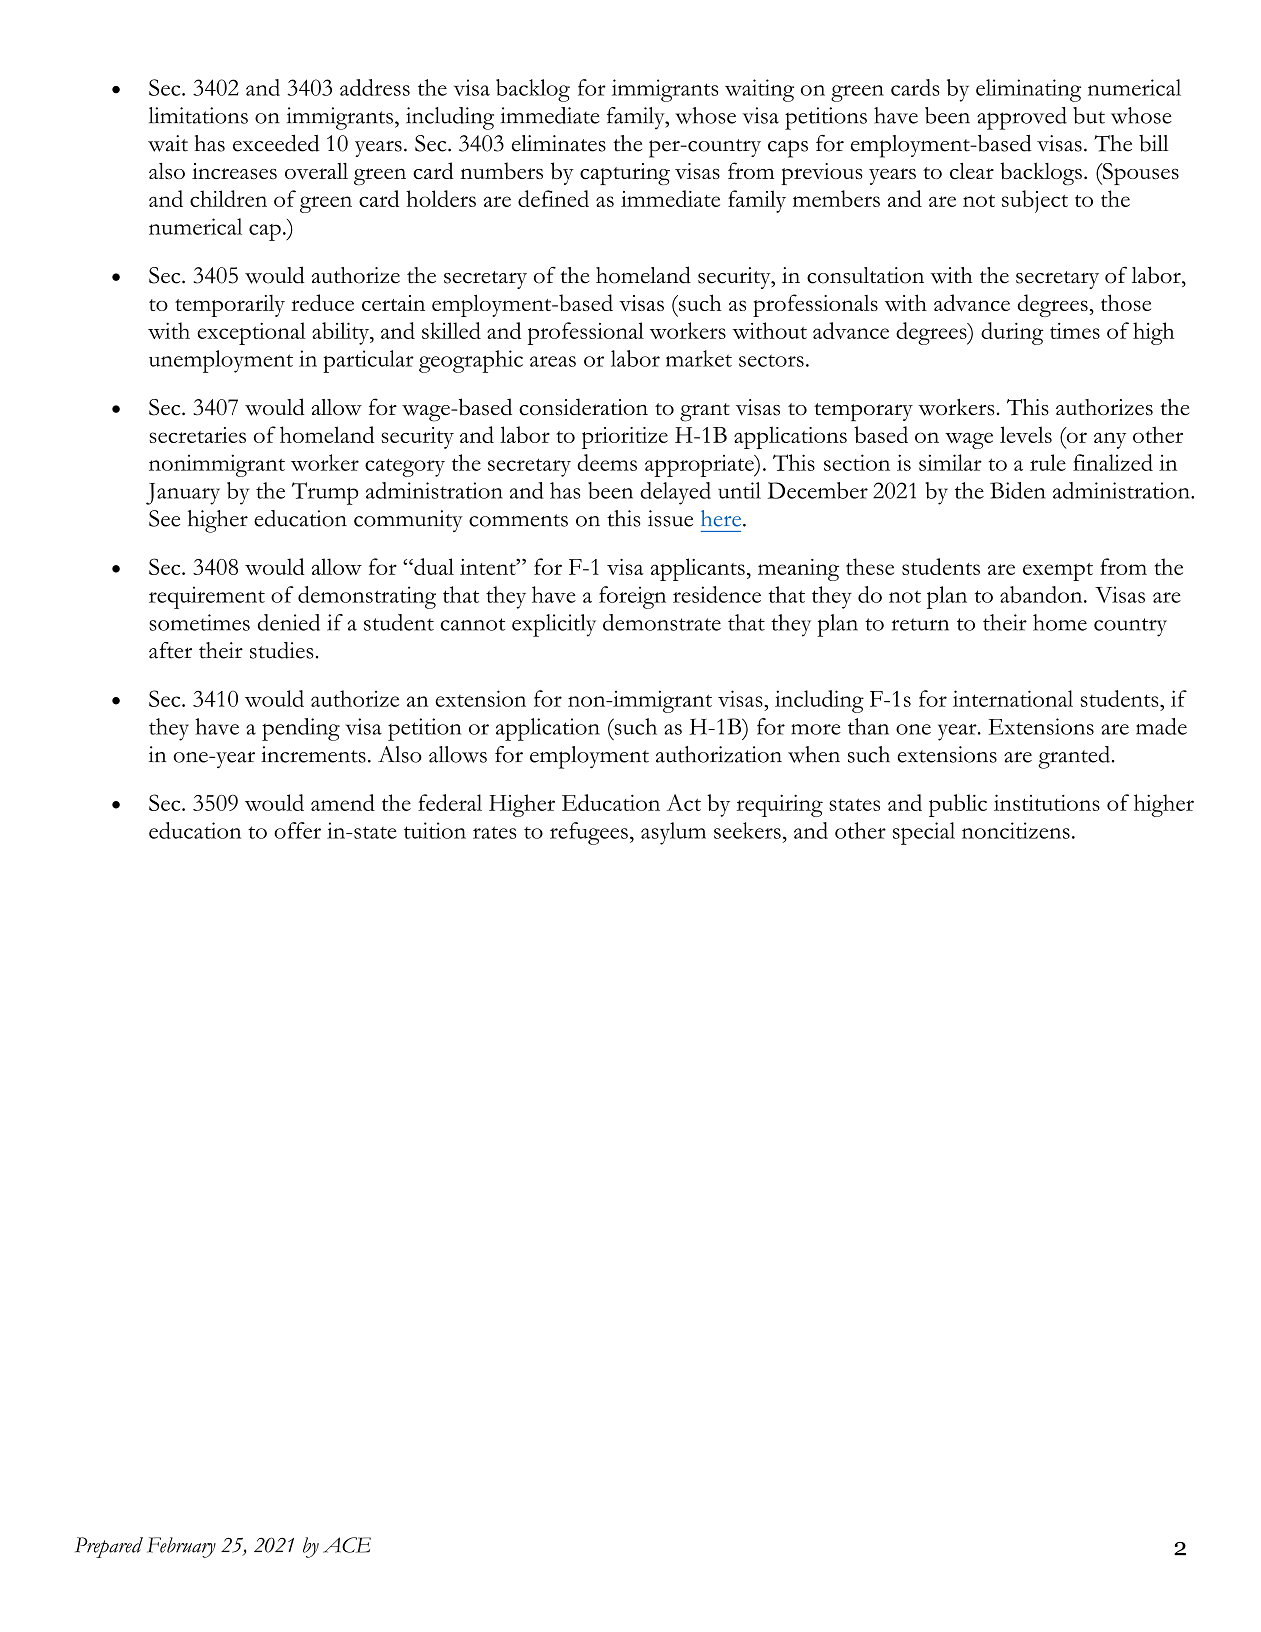 The image size is (1261, 1632). What do you see at coordinates (197, 435) in the document?
I see `secretaries` at bounding box center [197, 435].
